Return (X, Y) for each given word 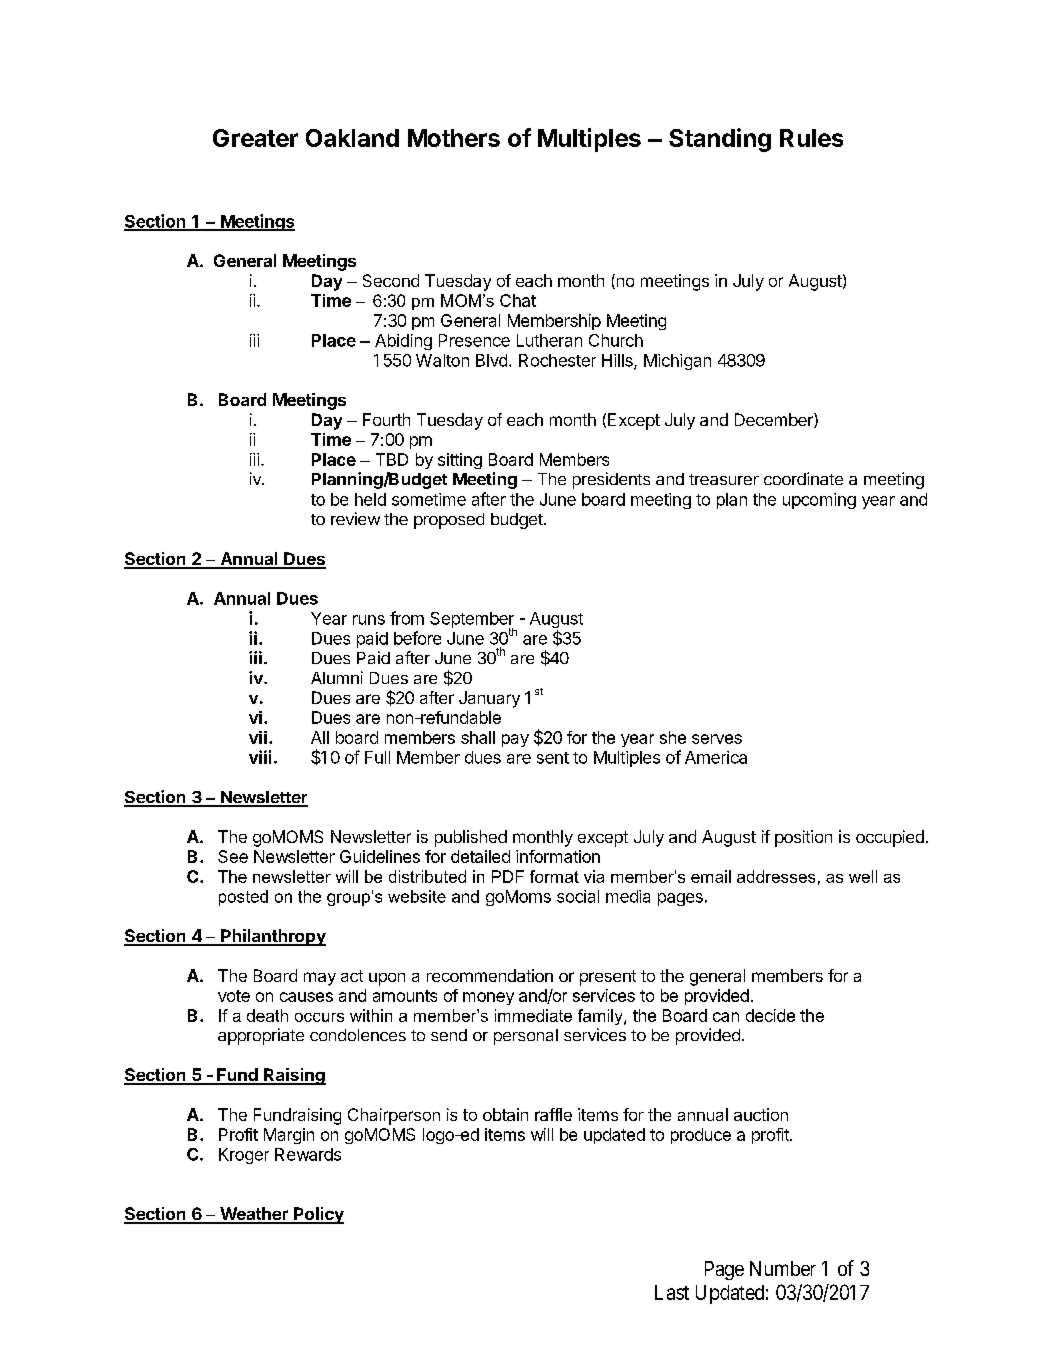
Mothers (454, 138)
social (578, 896)
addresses (776, 876)
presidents (611, 480)
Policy (318, 1215)
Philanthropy (272, 937)
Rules (811, 138)
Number (783, 1268)
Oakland (352, 138)
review (355, 518)
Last (672, 1292)
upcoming (819, 501)
